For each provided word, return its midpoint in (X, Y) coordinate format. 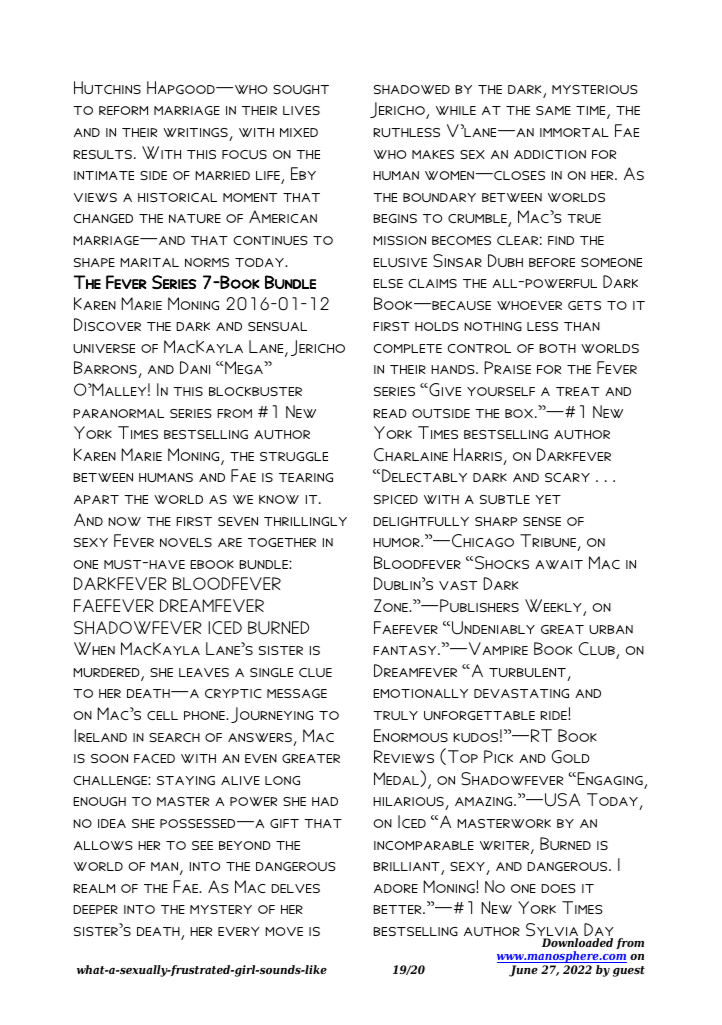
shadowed (412, 89)
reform (123, 110)
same (553, 110)
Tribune (548, 540)
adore (396, 888)
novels (186, 542)
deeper (95, 909)
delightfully (421, 521)
